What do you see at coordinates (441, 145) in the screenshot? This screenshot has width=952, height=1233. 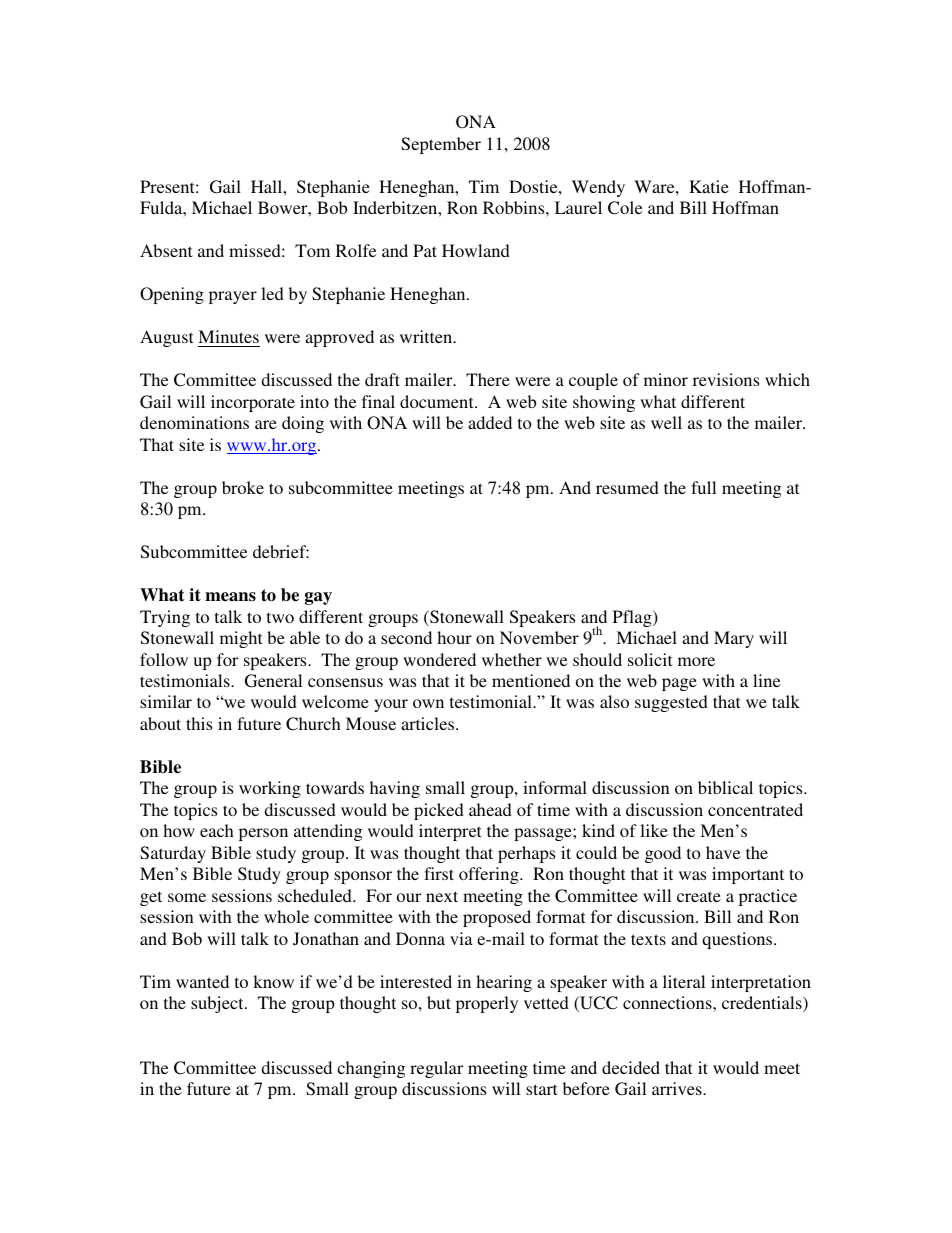 I see `September` at bounding box center [441, 145].
